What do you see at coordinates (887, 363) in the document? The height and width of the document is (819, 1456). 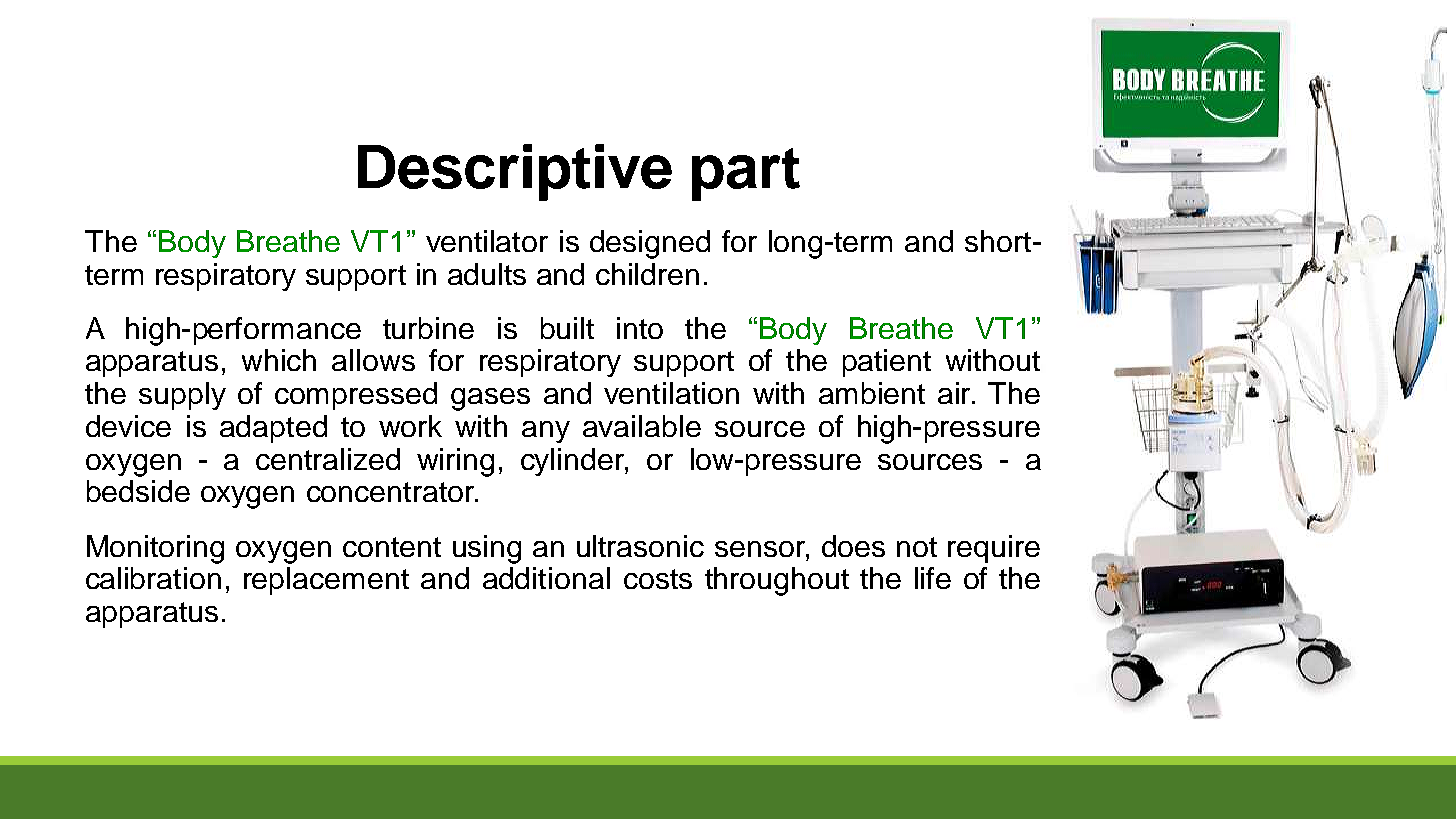 I see `patient` at bounding box center [887, 363].
